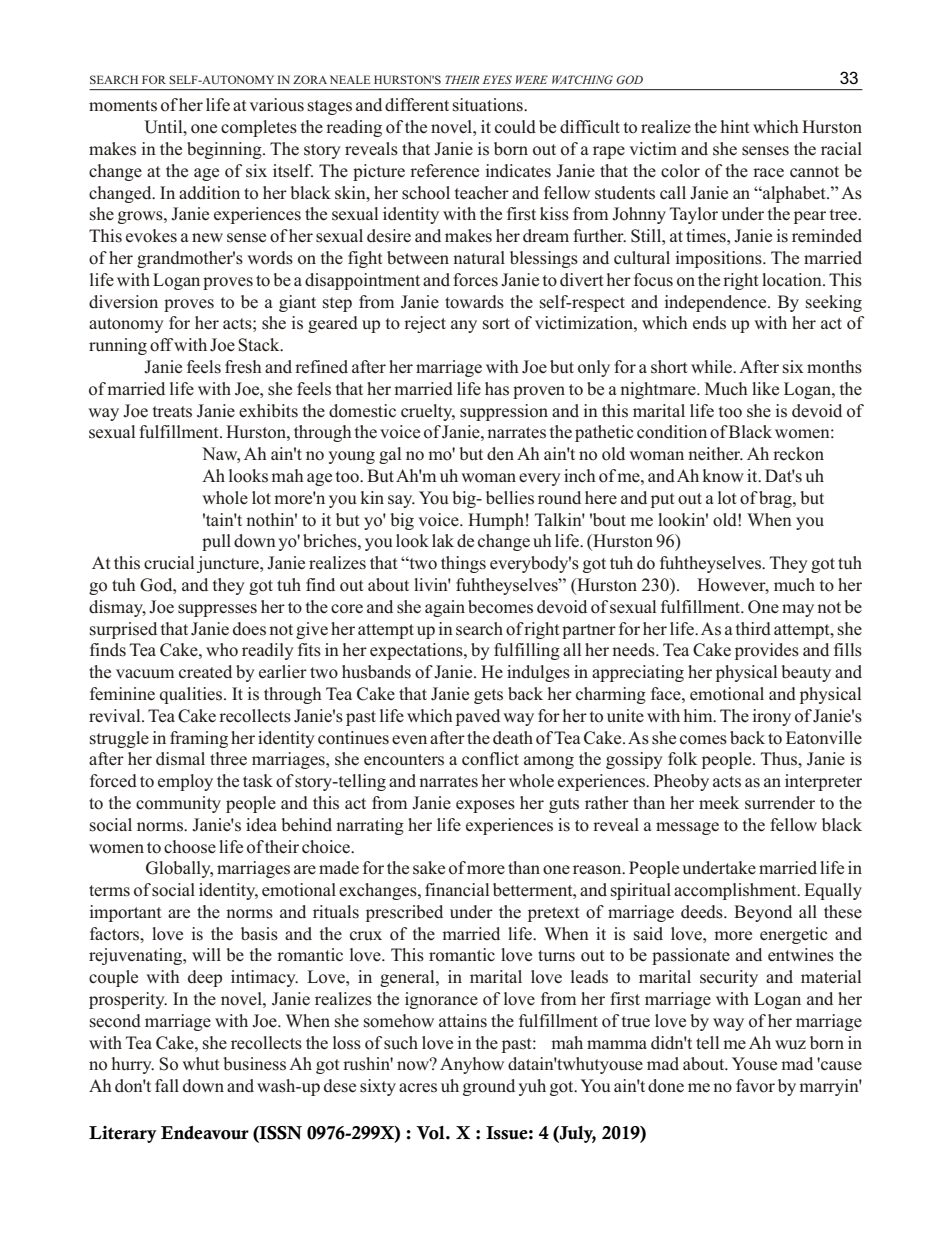  Describe the element at coordinates (445, 608) in the screenshot. I see `again` at that location.
